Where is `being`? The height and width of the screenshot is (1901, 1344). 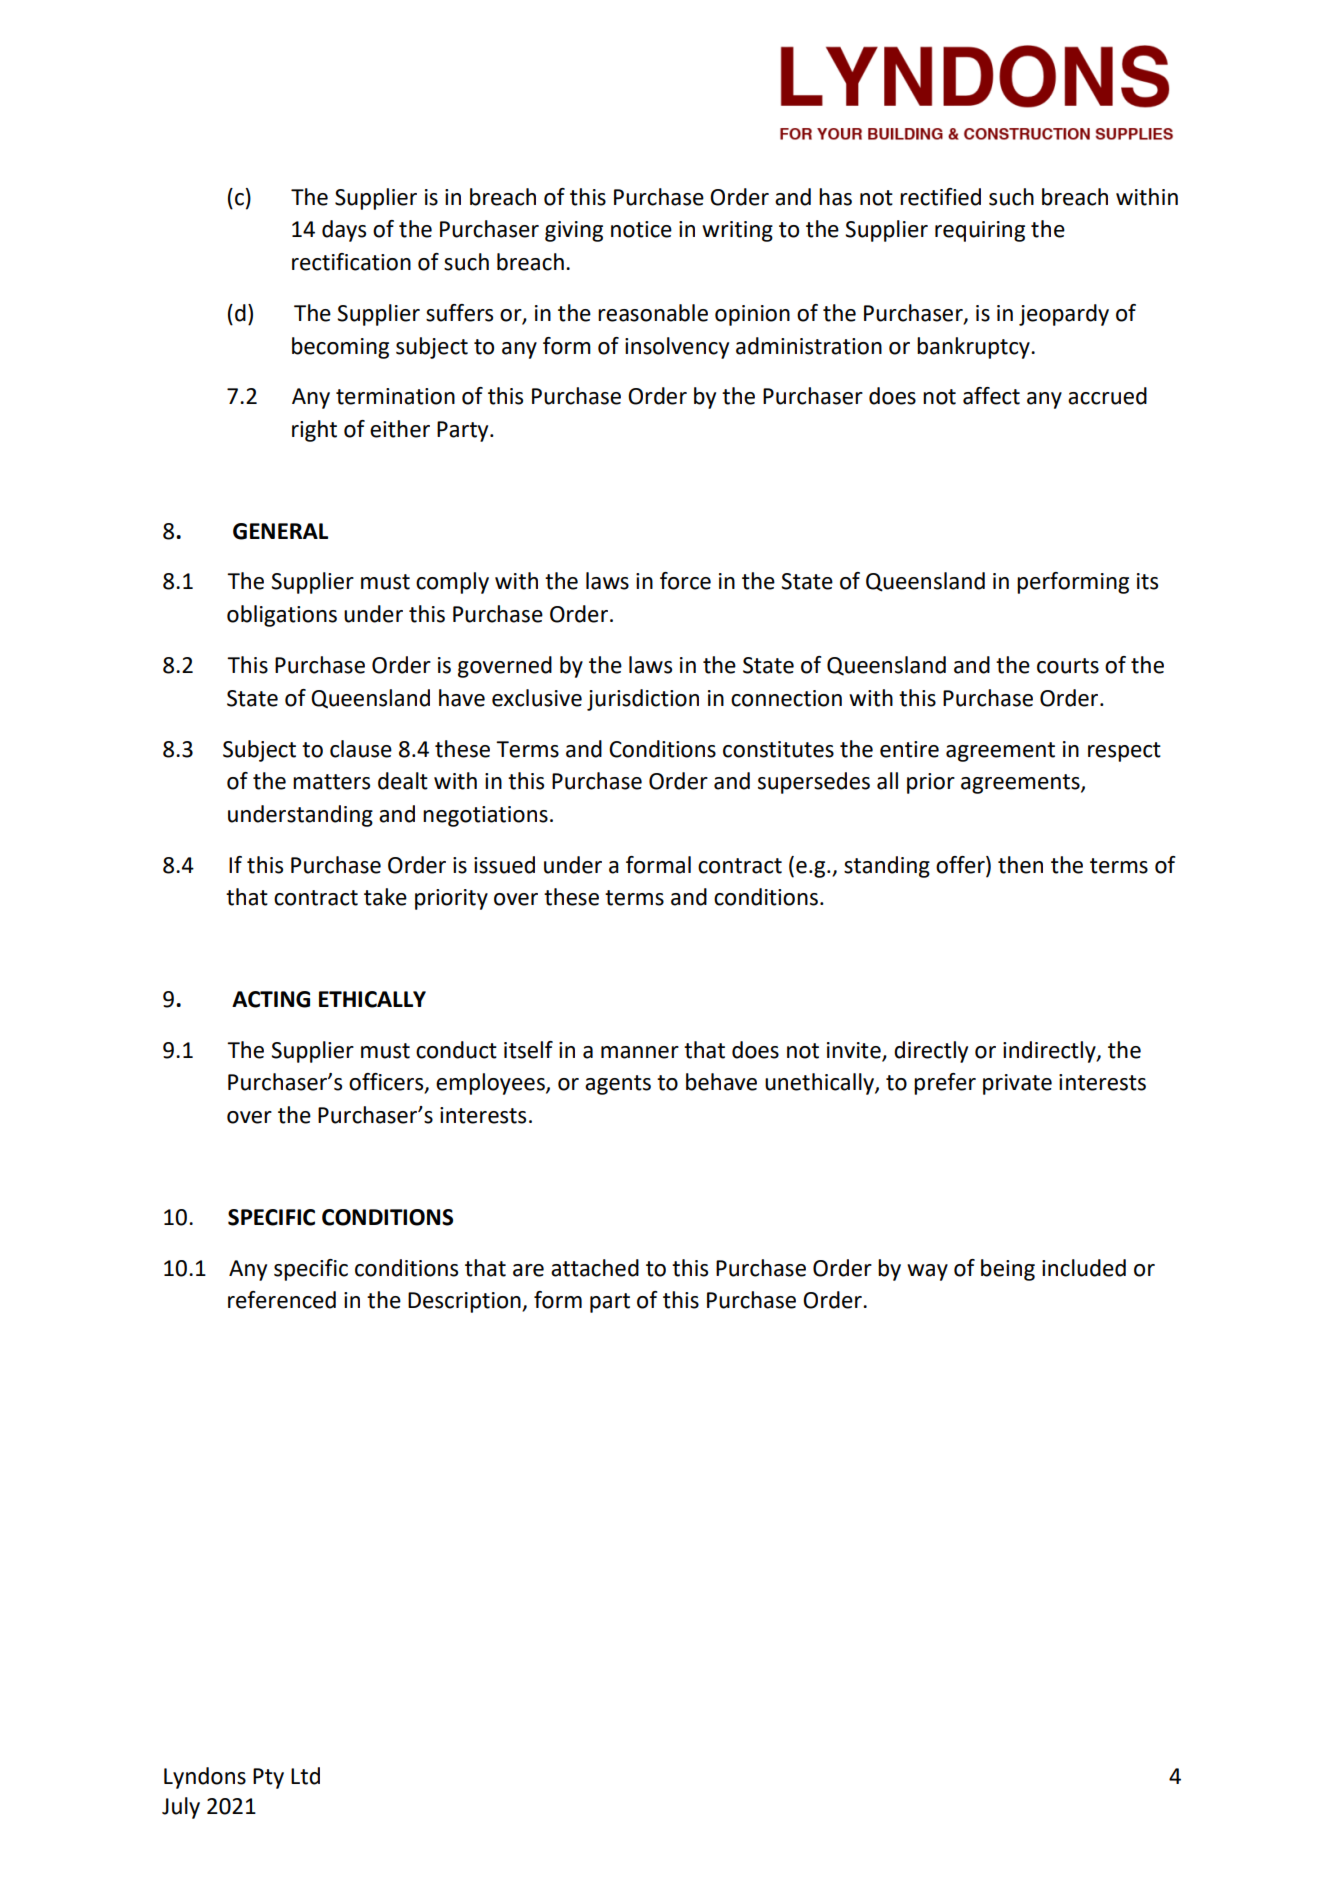 being is located at coordinates (1008, 1270).
